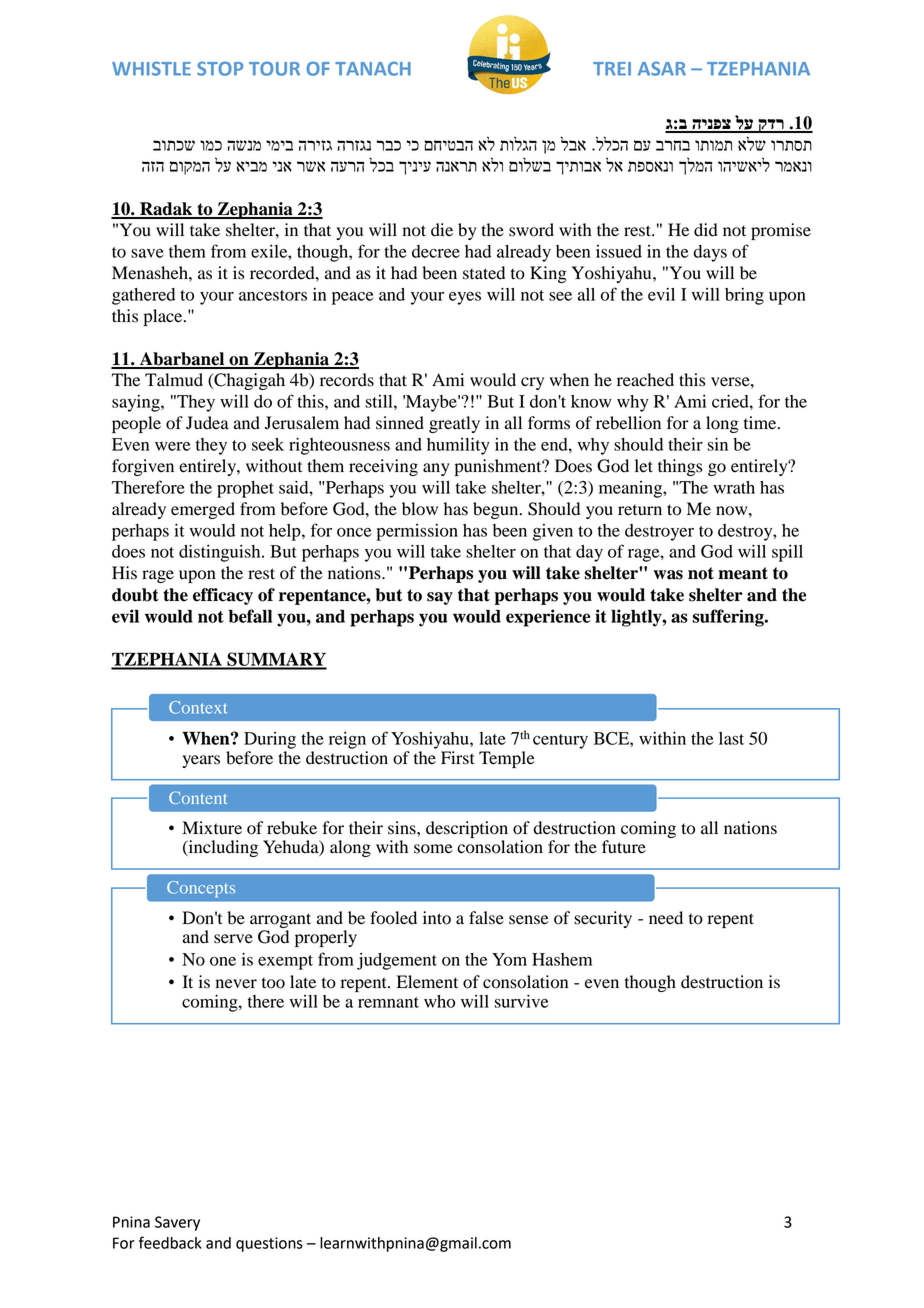 Image resolution: width=924 pixels, height=1308 pixels. What do you see at coordinates (170, 1242) in the image?
I see `feedback` at bounding box center [170, 1242].
